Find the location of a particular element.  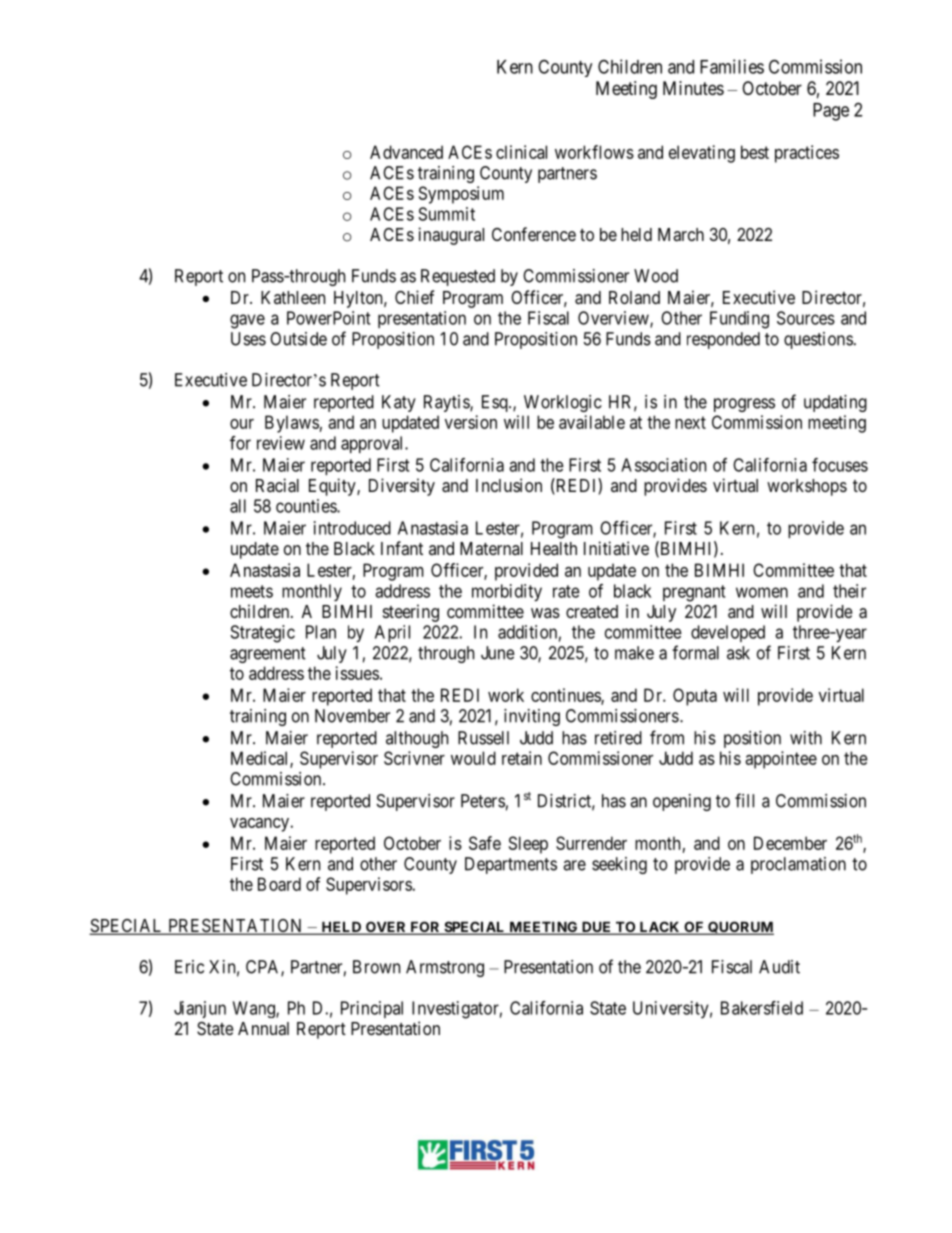

retain is located at coordinates (522, 758).
